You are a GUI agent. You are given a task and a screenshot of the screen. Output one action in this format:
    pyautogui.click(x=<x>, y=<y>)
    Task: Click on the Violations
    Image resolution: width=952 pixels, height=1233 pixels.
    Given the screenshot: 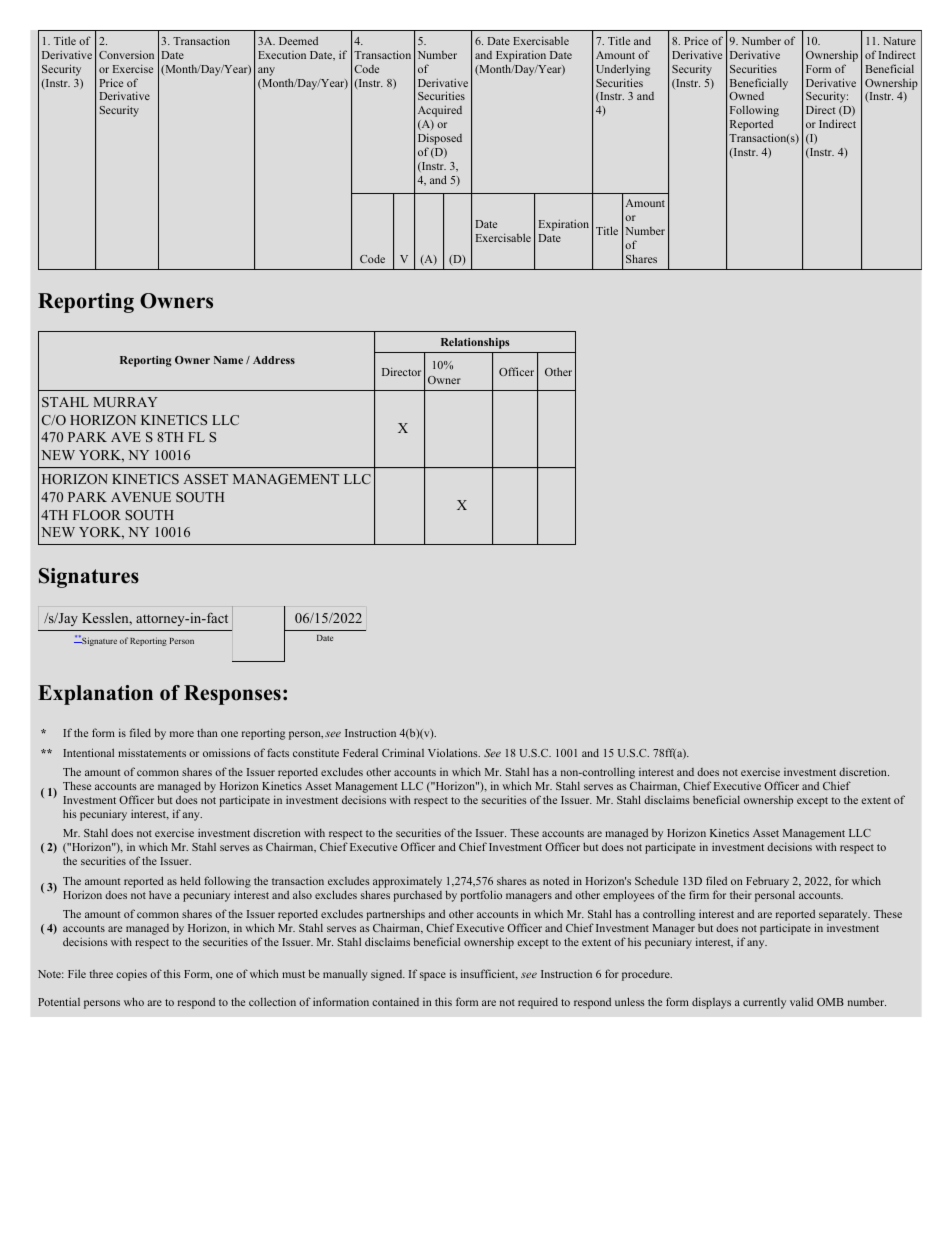 What is the action you would take?
    pyautogui.click(x=454, y=752)
